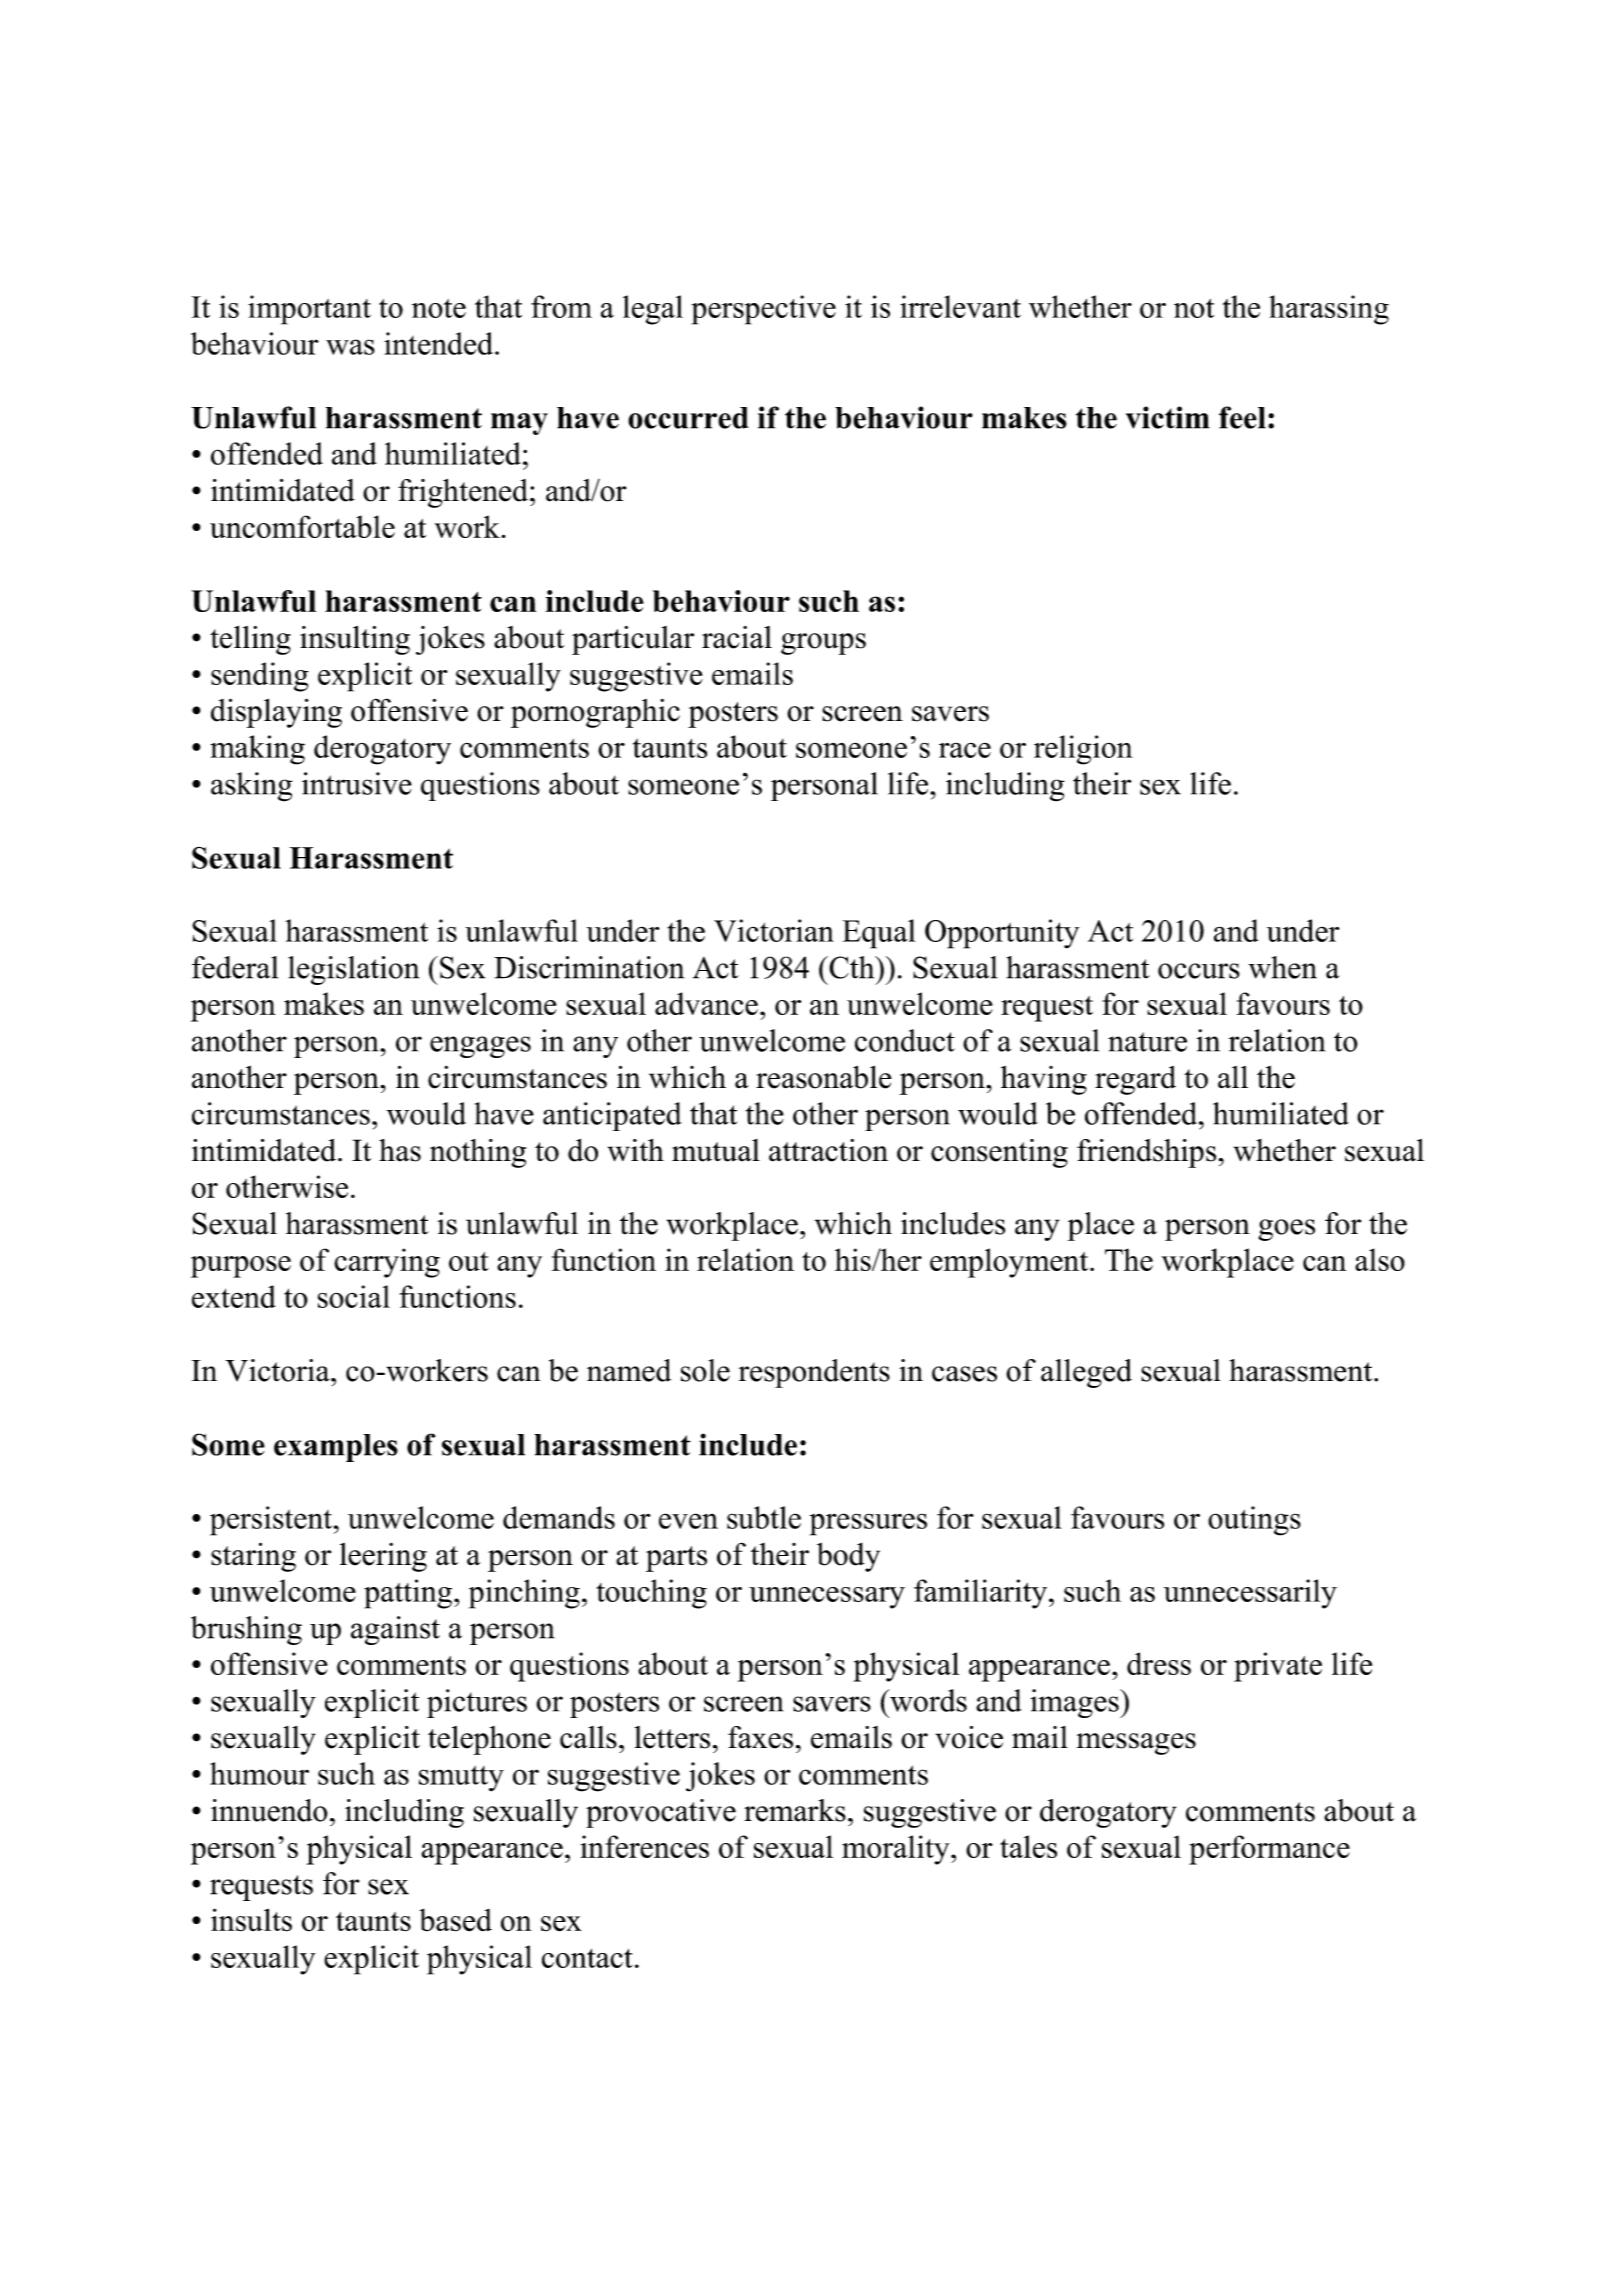 Image resolution: width=1622 pixels, height=2295 pixels. What do you see at coordinates (1242, 417) in the screenshot?
I see `feel` at bounding box center [1242, 417].
